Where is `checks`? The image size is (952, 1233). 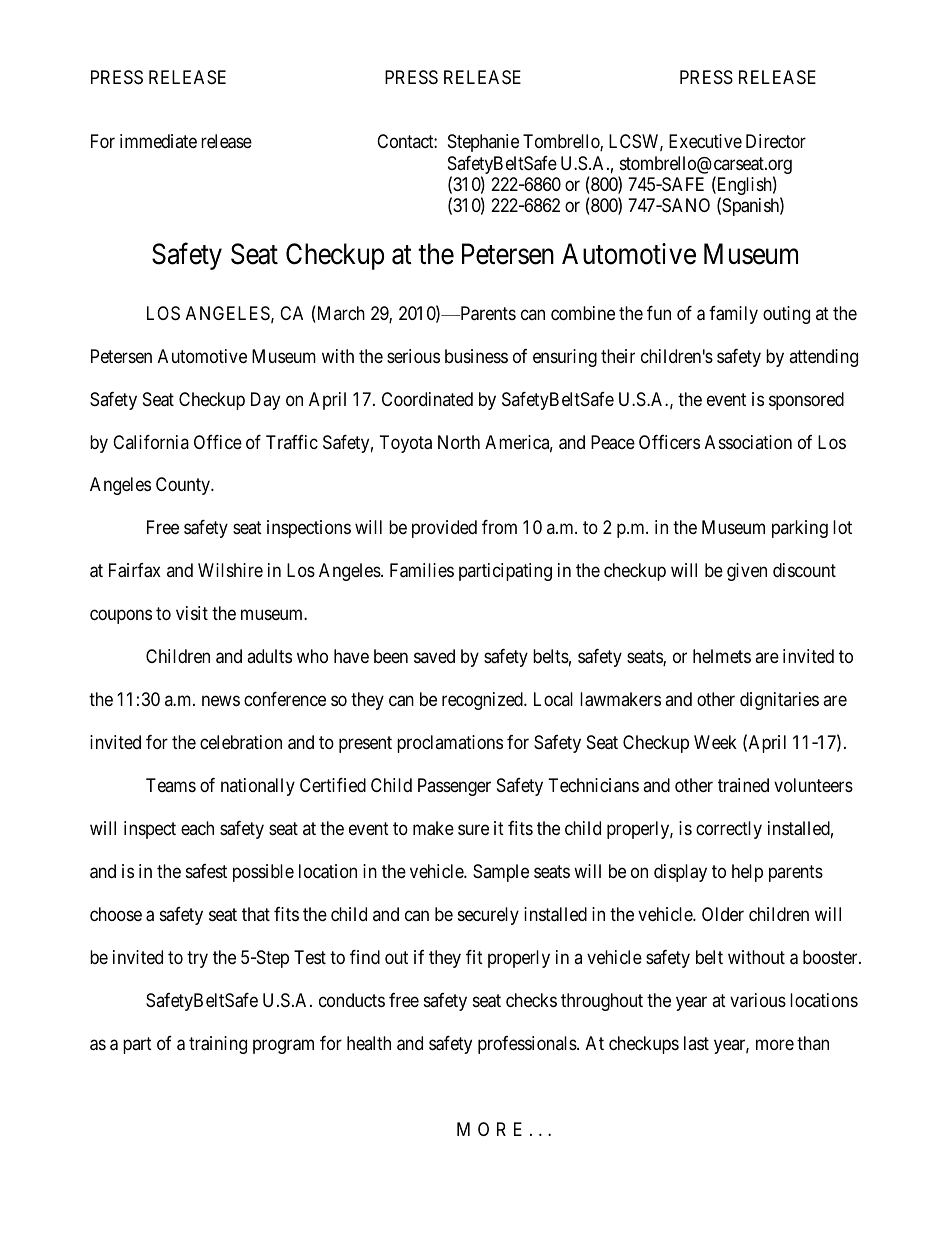
checks is located at coordinates (531, 1000).
